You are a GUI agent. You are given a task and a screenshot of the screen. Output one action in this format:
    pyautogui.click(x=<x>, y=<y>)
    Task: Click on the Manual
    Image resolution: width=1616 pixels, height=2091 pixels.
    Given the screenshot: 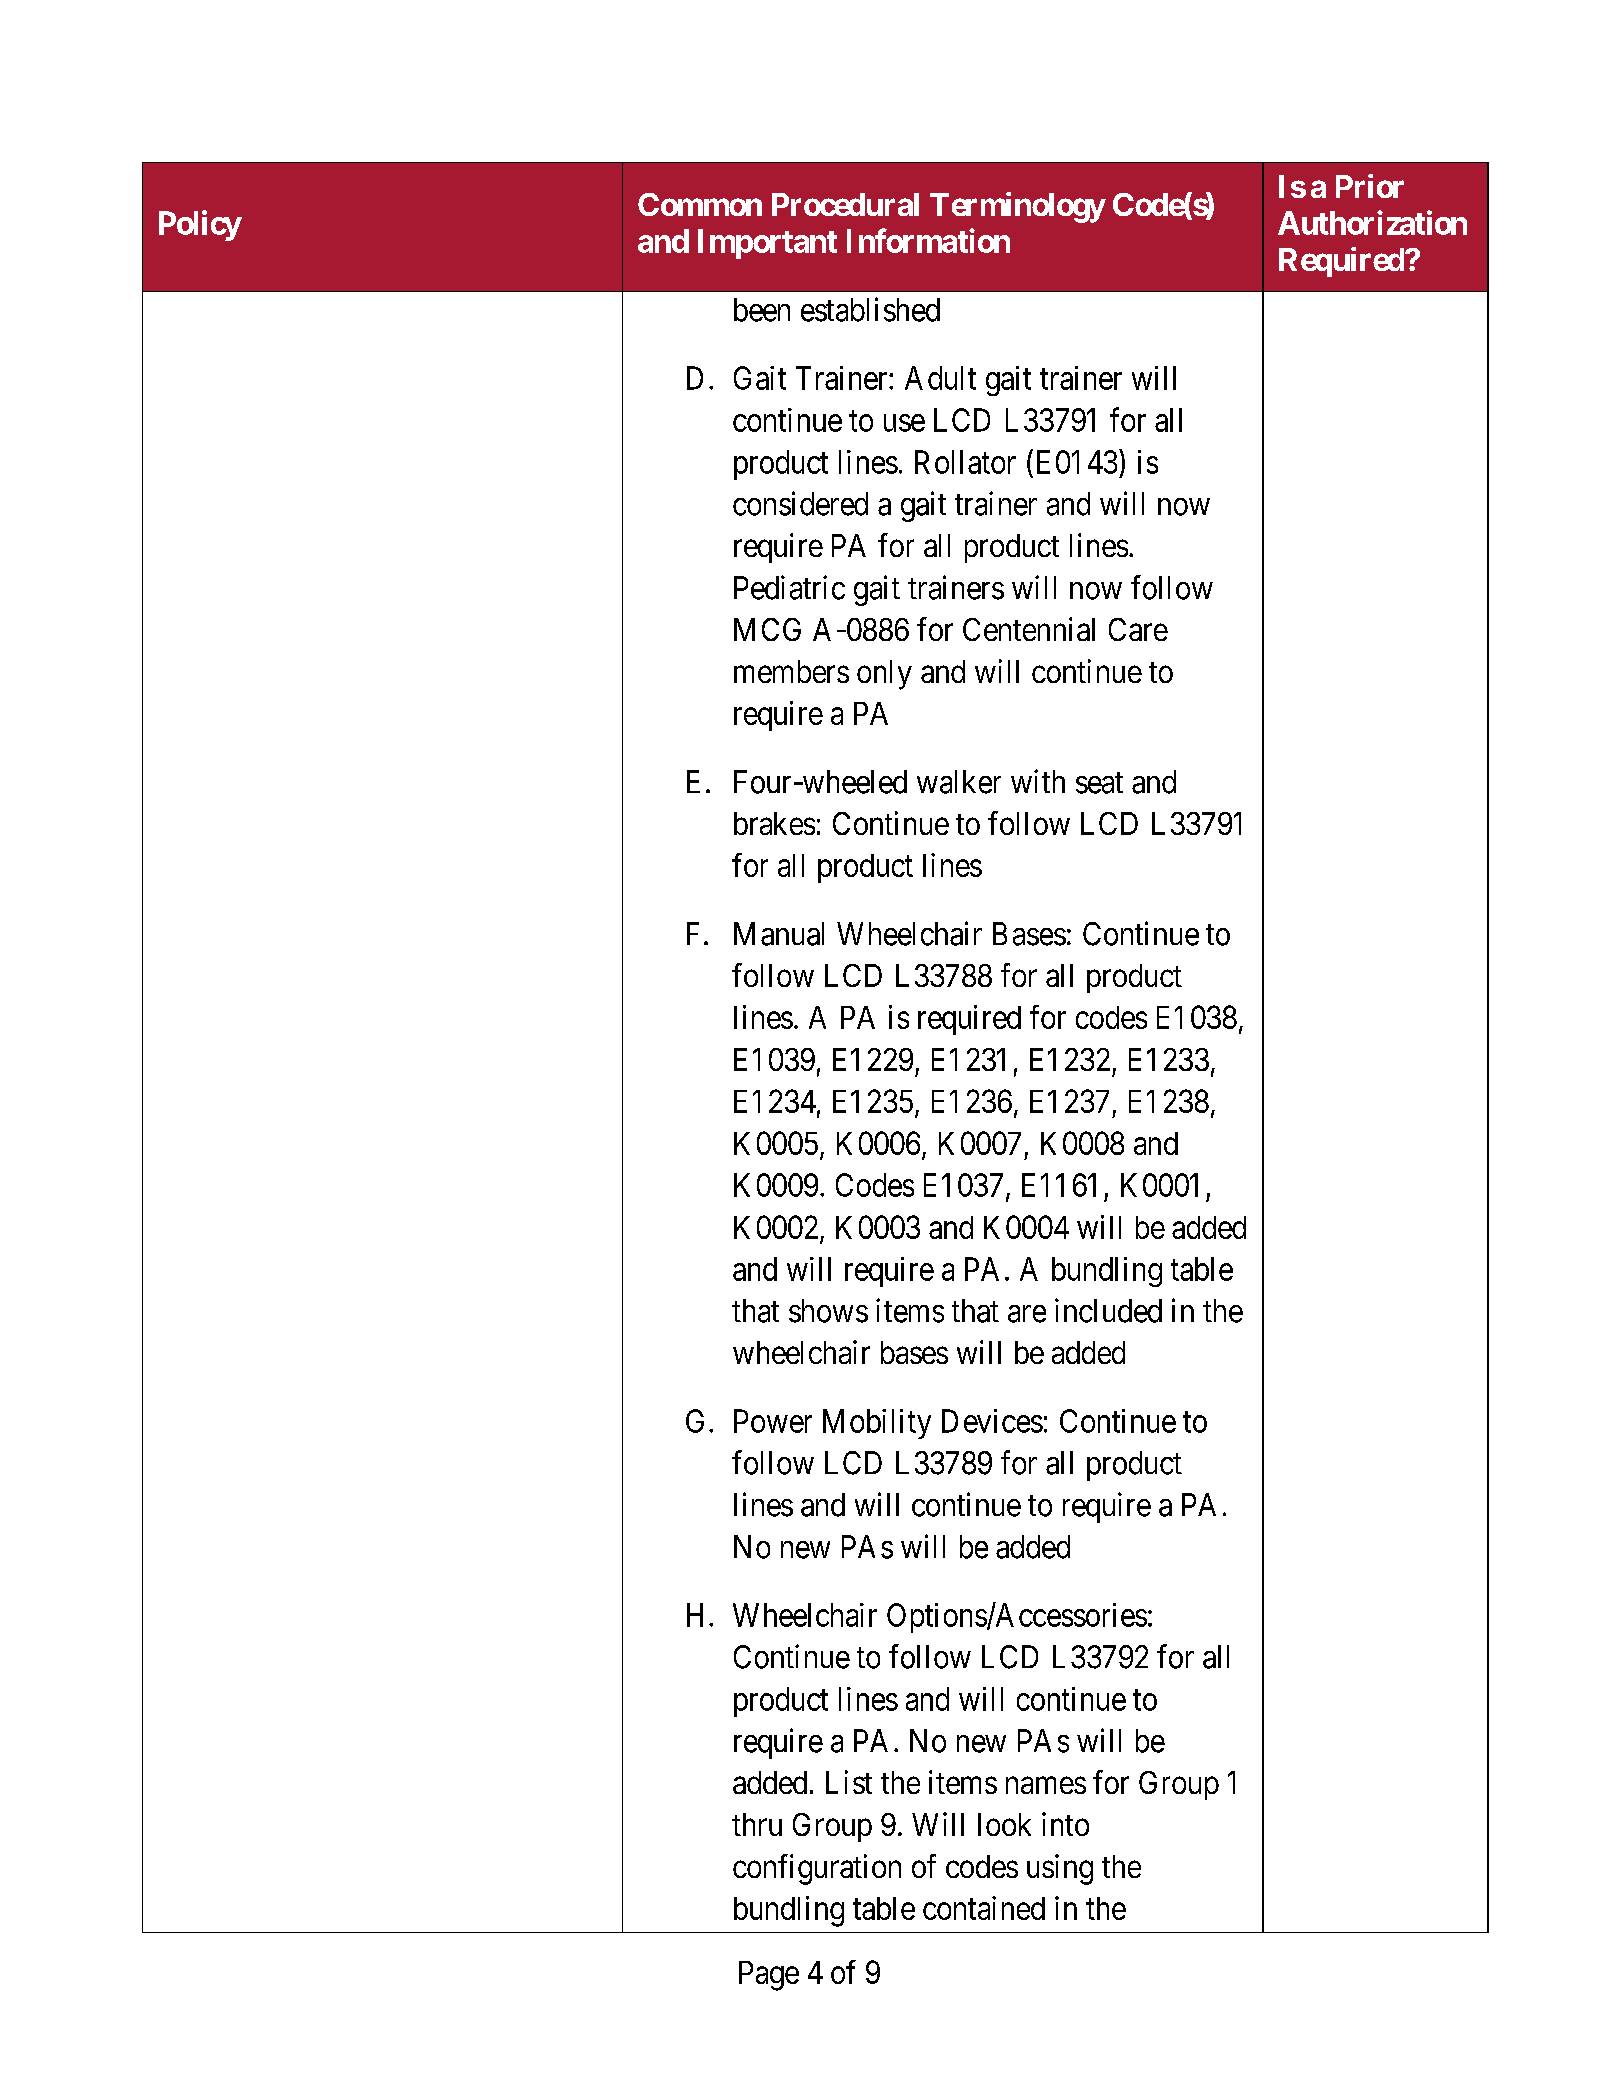 What is the action you would take?
    pyautogui.click(x=779, y=934)
